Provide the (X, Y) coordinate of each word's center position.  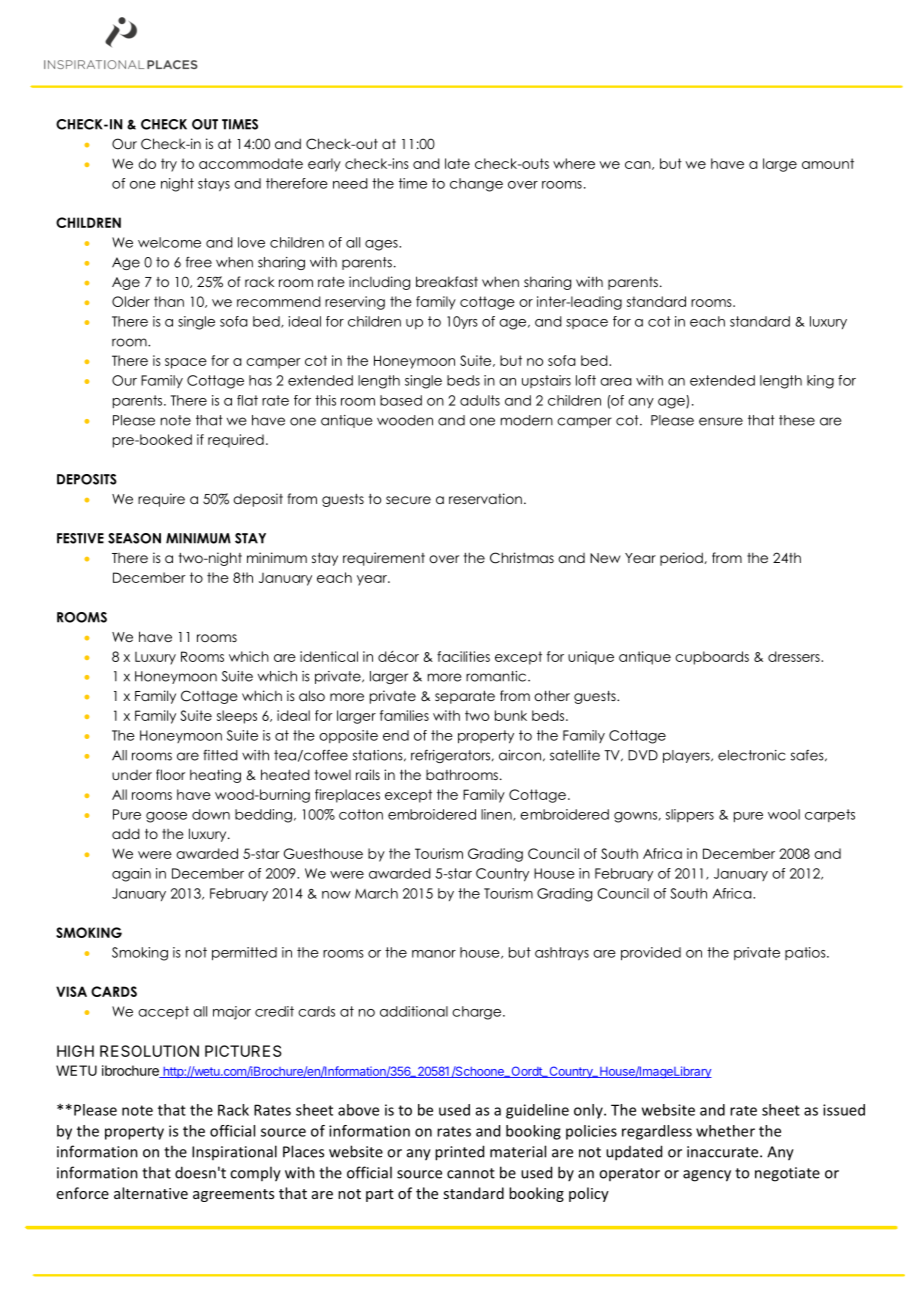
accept (163, 1012)
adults (480, 400)
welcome (169, 242)
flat (247, 400)
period (682, 559)
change (476, 185)
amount (828, 163)
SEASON (134, 538)
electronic (752, 755)
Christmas (522, 558)
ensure (721, 421)
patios (806, 953)
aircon (520, 755)
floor (170, 774)
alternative (151, 1193)
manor (434, 954)
